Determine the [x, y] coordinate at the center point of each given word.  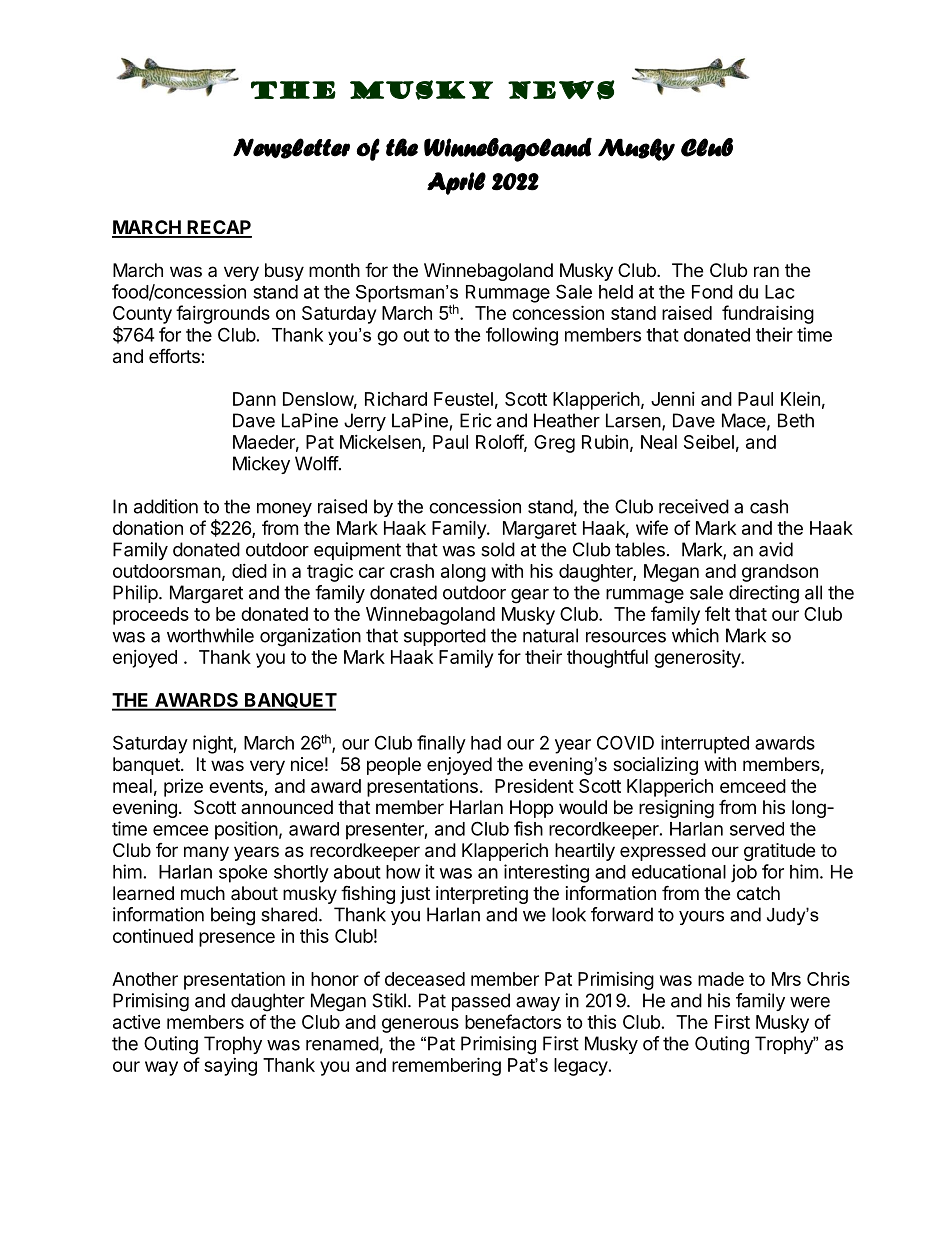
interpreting [482, 895]
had [486, 743]
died [249, 571]
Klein [800, 398]
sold [498, 549]
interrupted [705, 744]
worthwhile [210, 635]
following [522, 336]
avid [776, 549]
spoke [243, 874]
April [456, 183]
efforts [175, 355]
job [744, 873]
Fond [712, 292]
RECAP [218, 228]
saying [230, 1067]
